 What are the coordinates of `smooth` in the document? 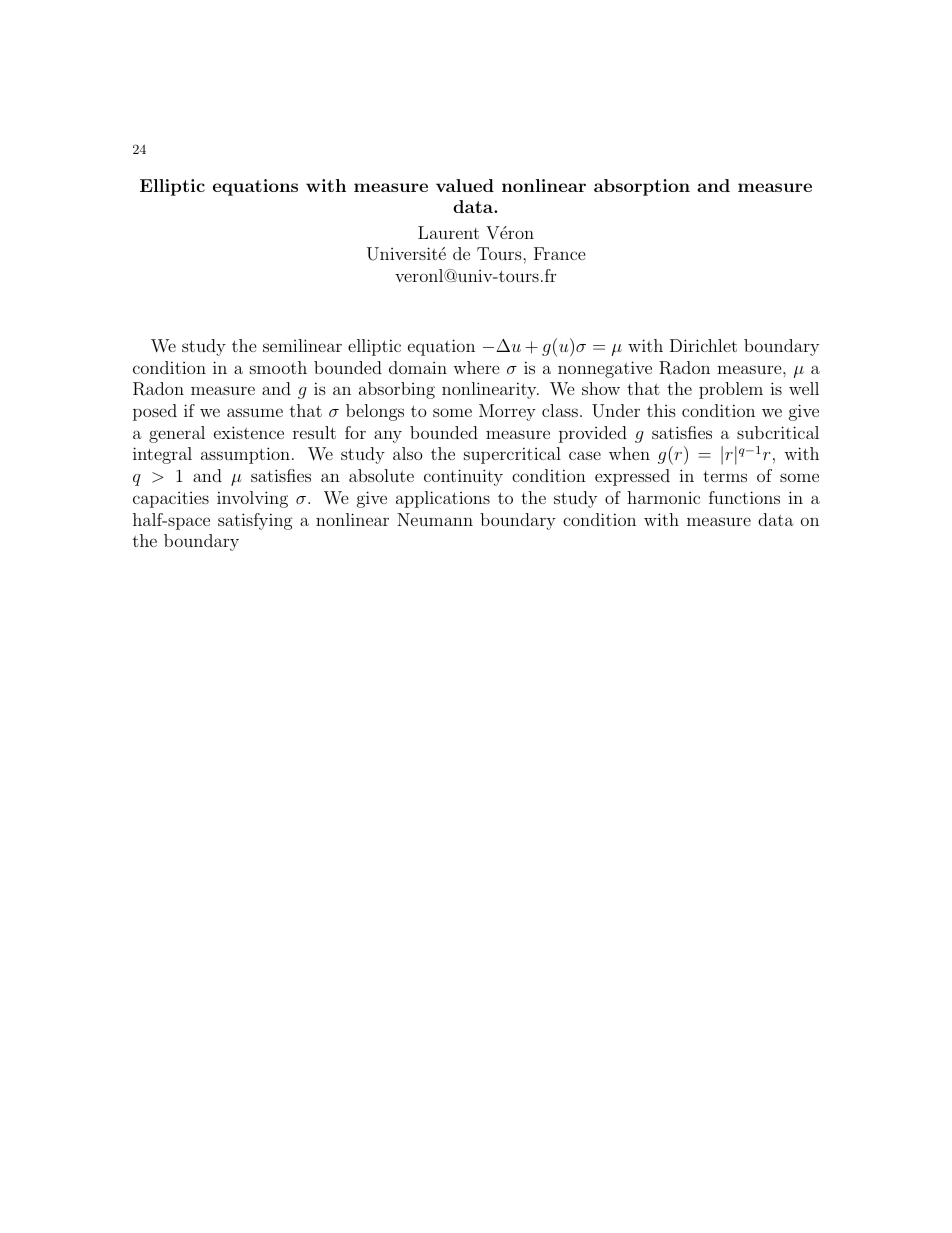 It's located at (278, 367).
